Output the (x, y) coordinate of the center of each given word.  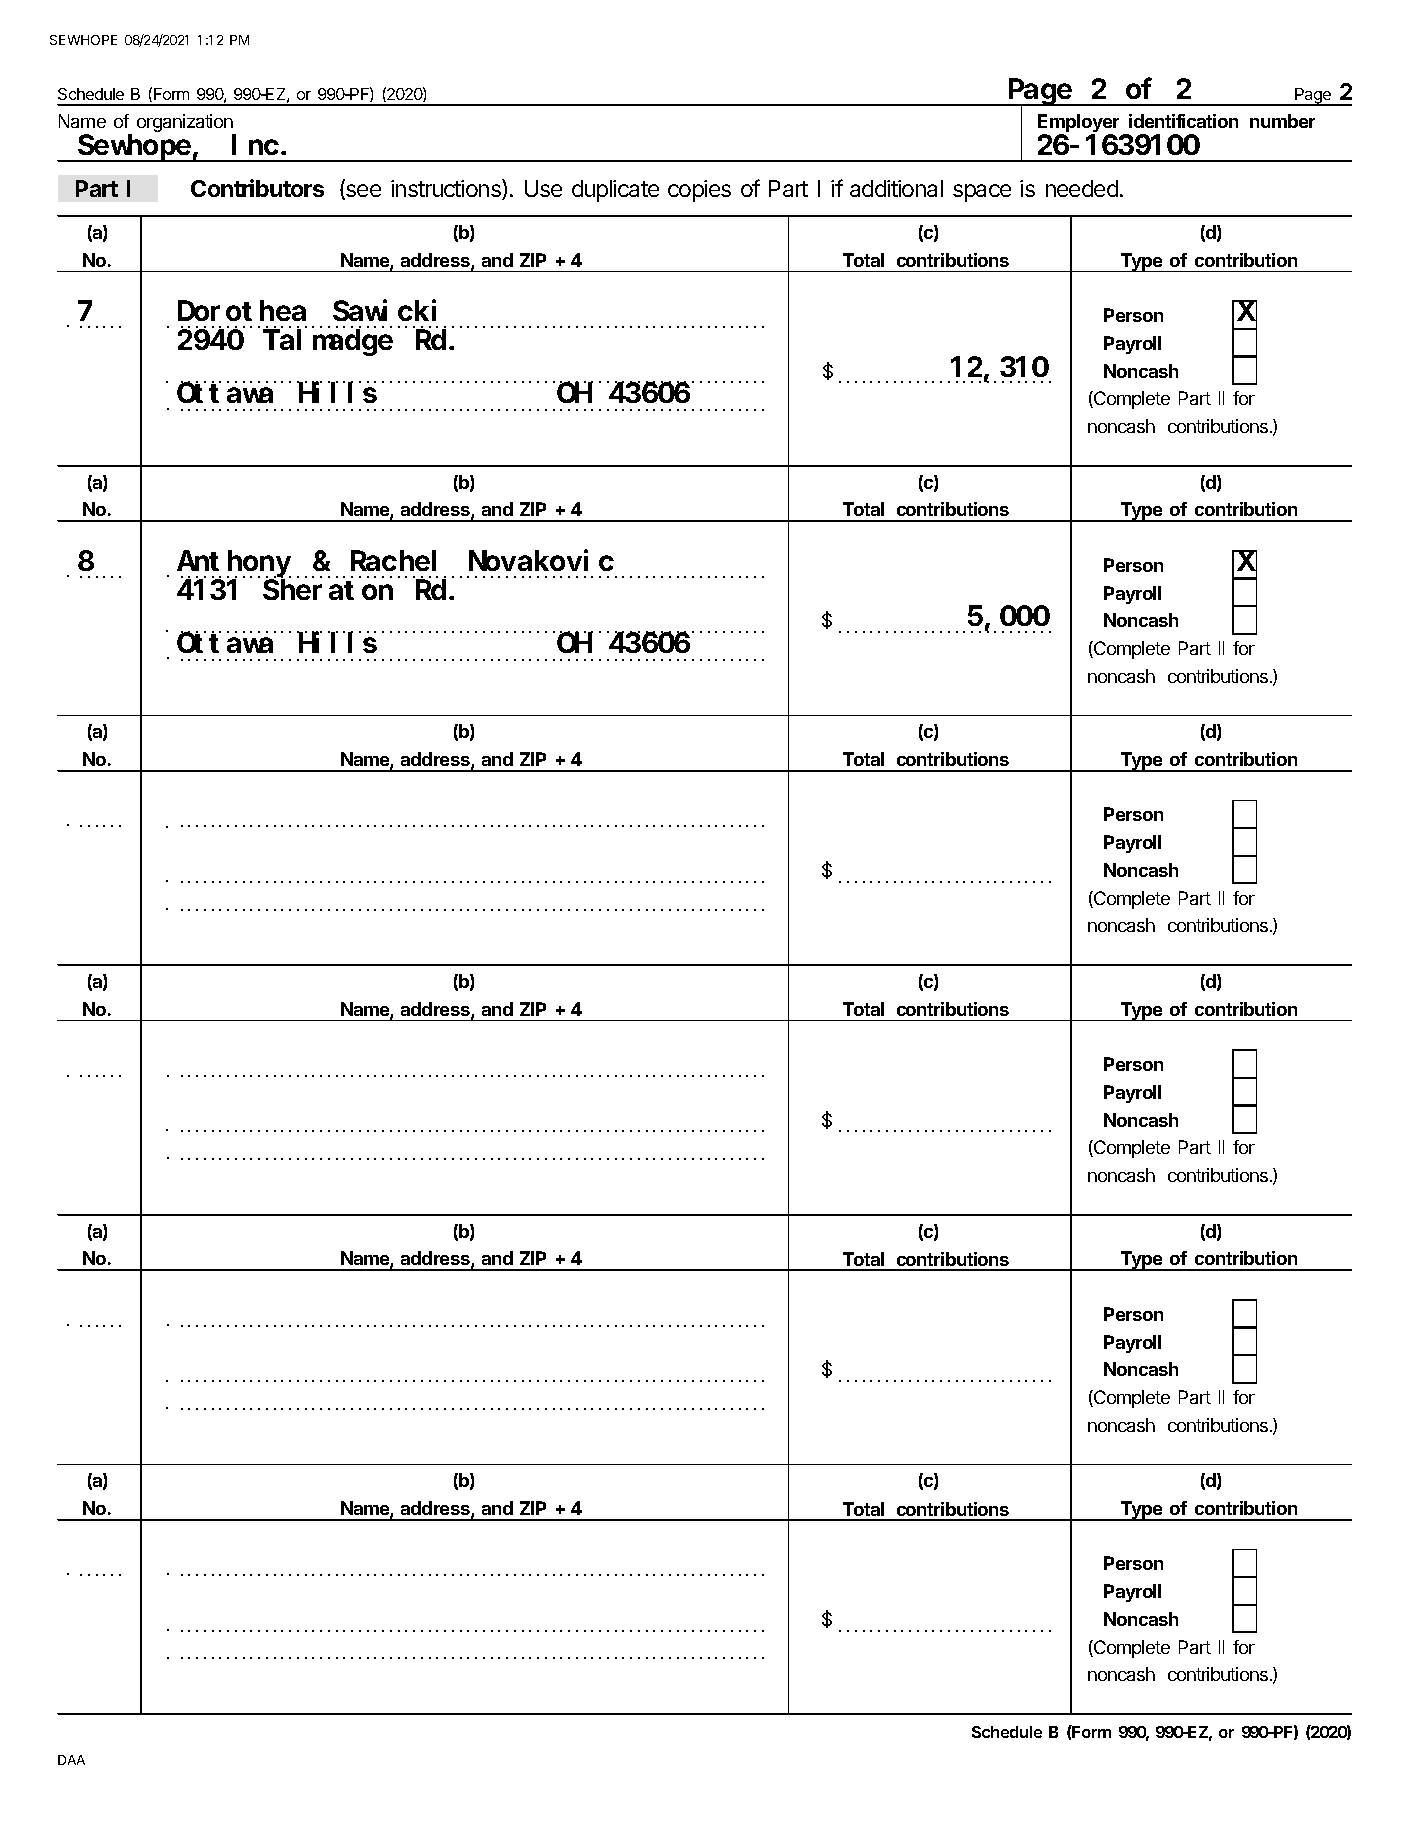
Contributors (257, 188)
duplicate (615, 191)
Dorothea (242, 311)
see (362, 192)
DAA (71, 1760)
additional (896, 188)
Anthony (234, 564)
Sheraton (328, 590)
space (982, 193)
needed (1082, 188)
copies (699, 191)
